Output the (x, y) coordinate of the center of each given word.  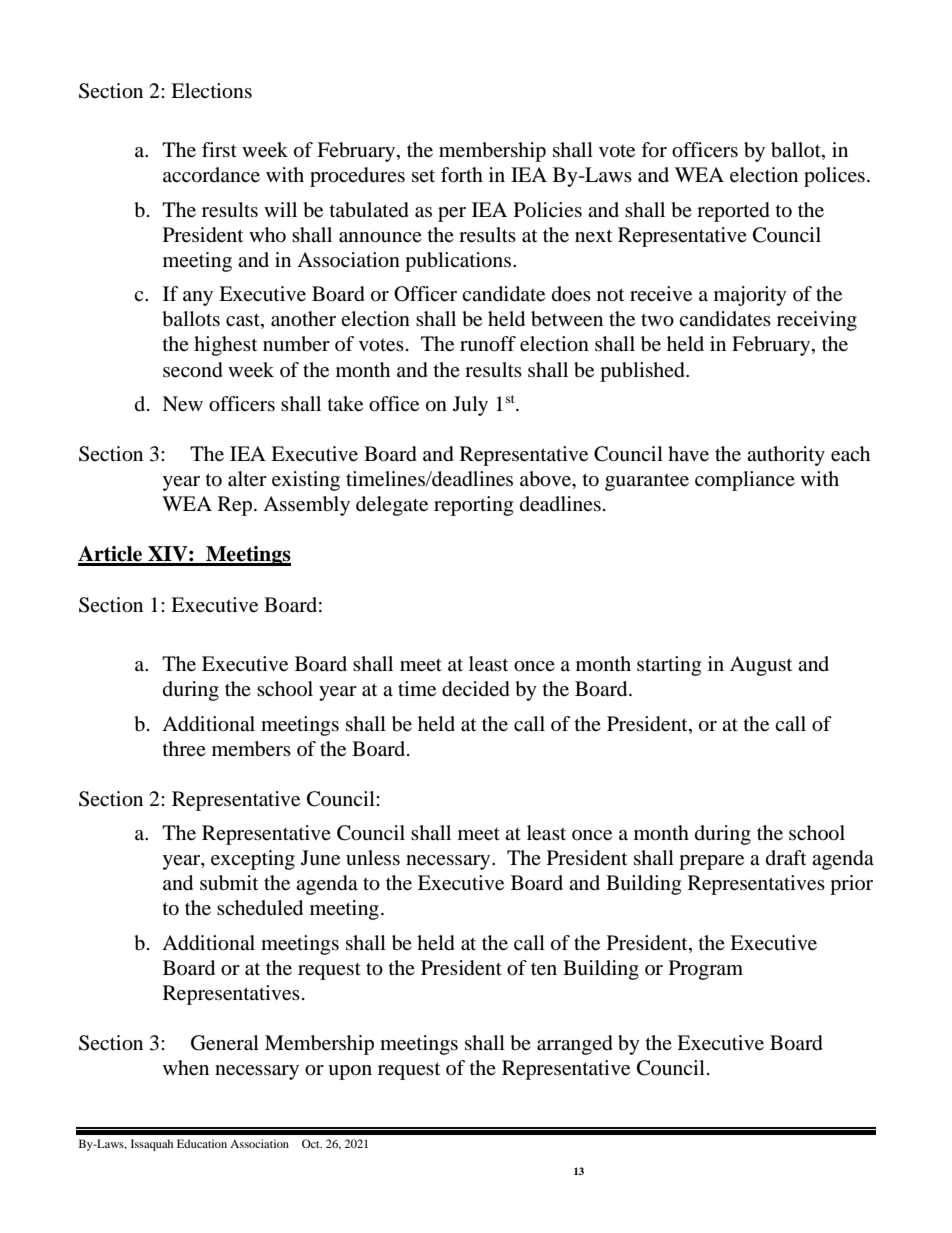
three (184, 748)
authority (786, 456)
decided (476, 689)
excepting (253, 860)
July (470, 406)
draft (786, 858)
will (280, 209)
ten (544, 969)
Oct (312, 1143)
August (761, 666)
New (182, 404)
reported (733, 212)
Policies (548, 210)
